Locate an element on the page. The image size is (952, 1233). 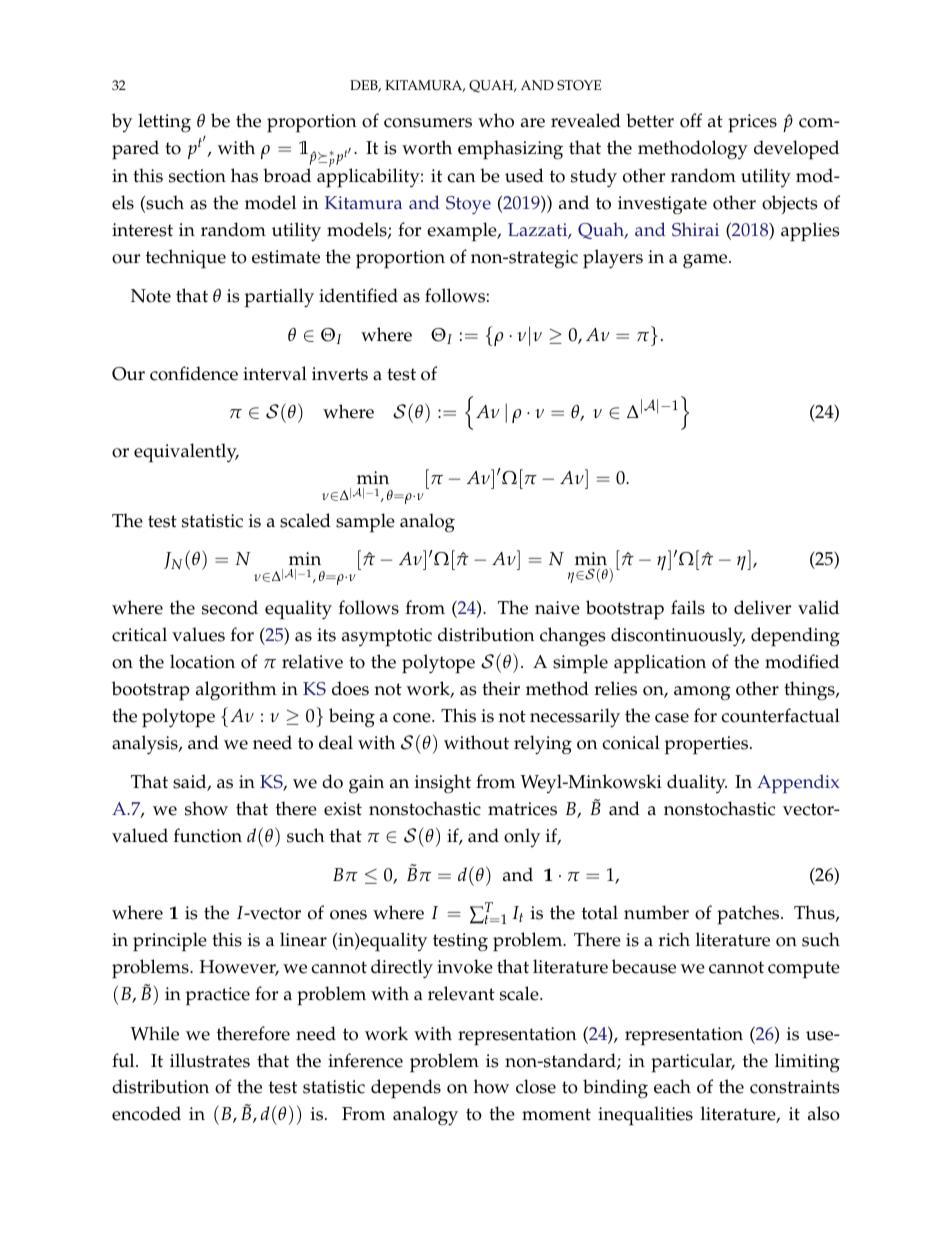
patches is located at coordinates (749, 915).
